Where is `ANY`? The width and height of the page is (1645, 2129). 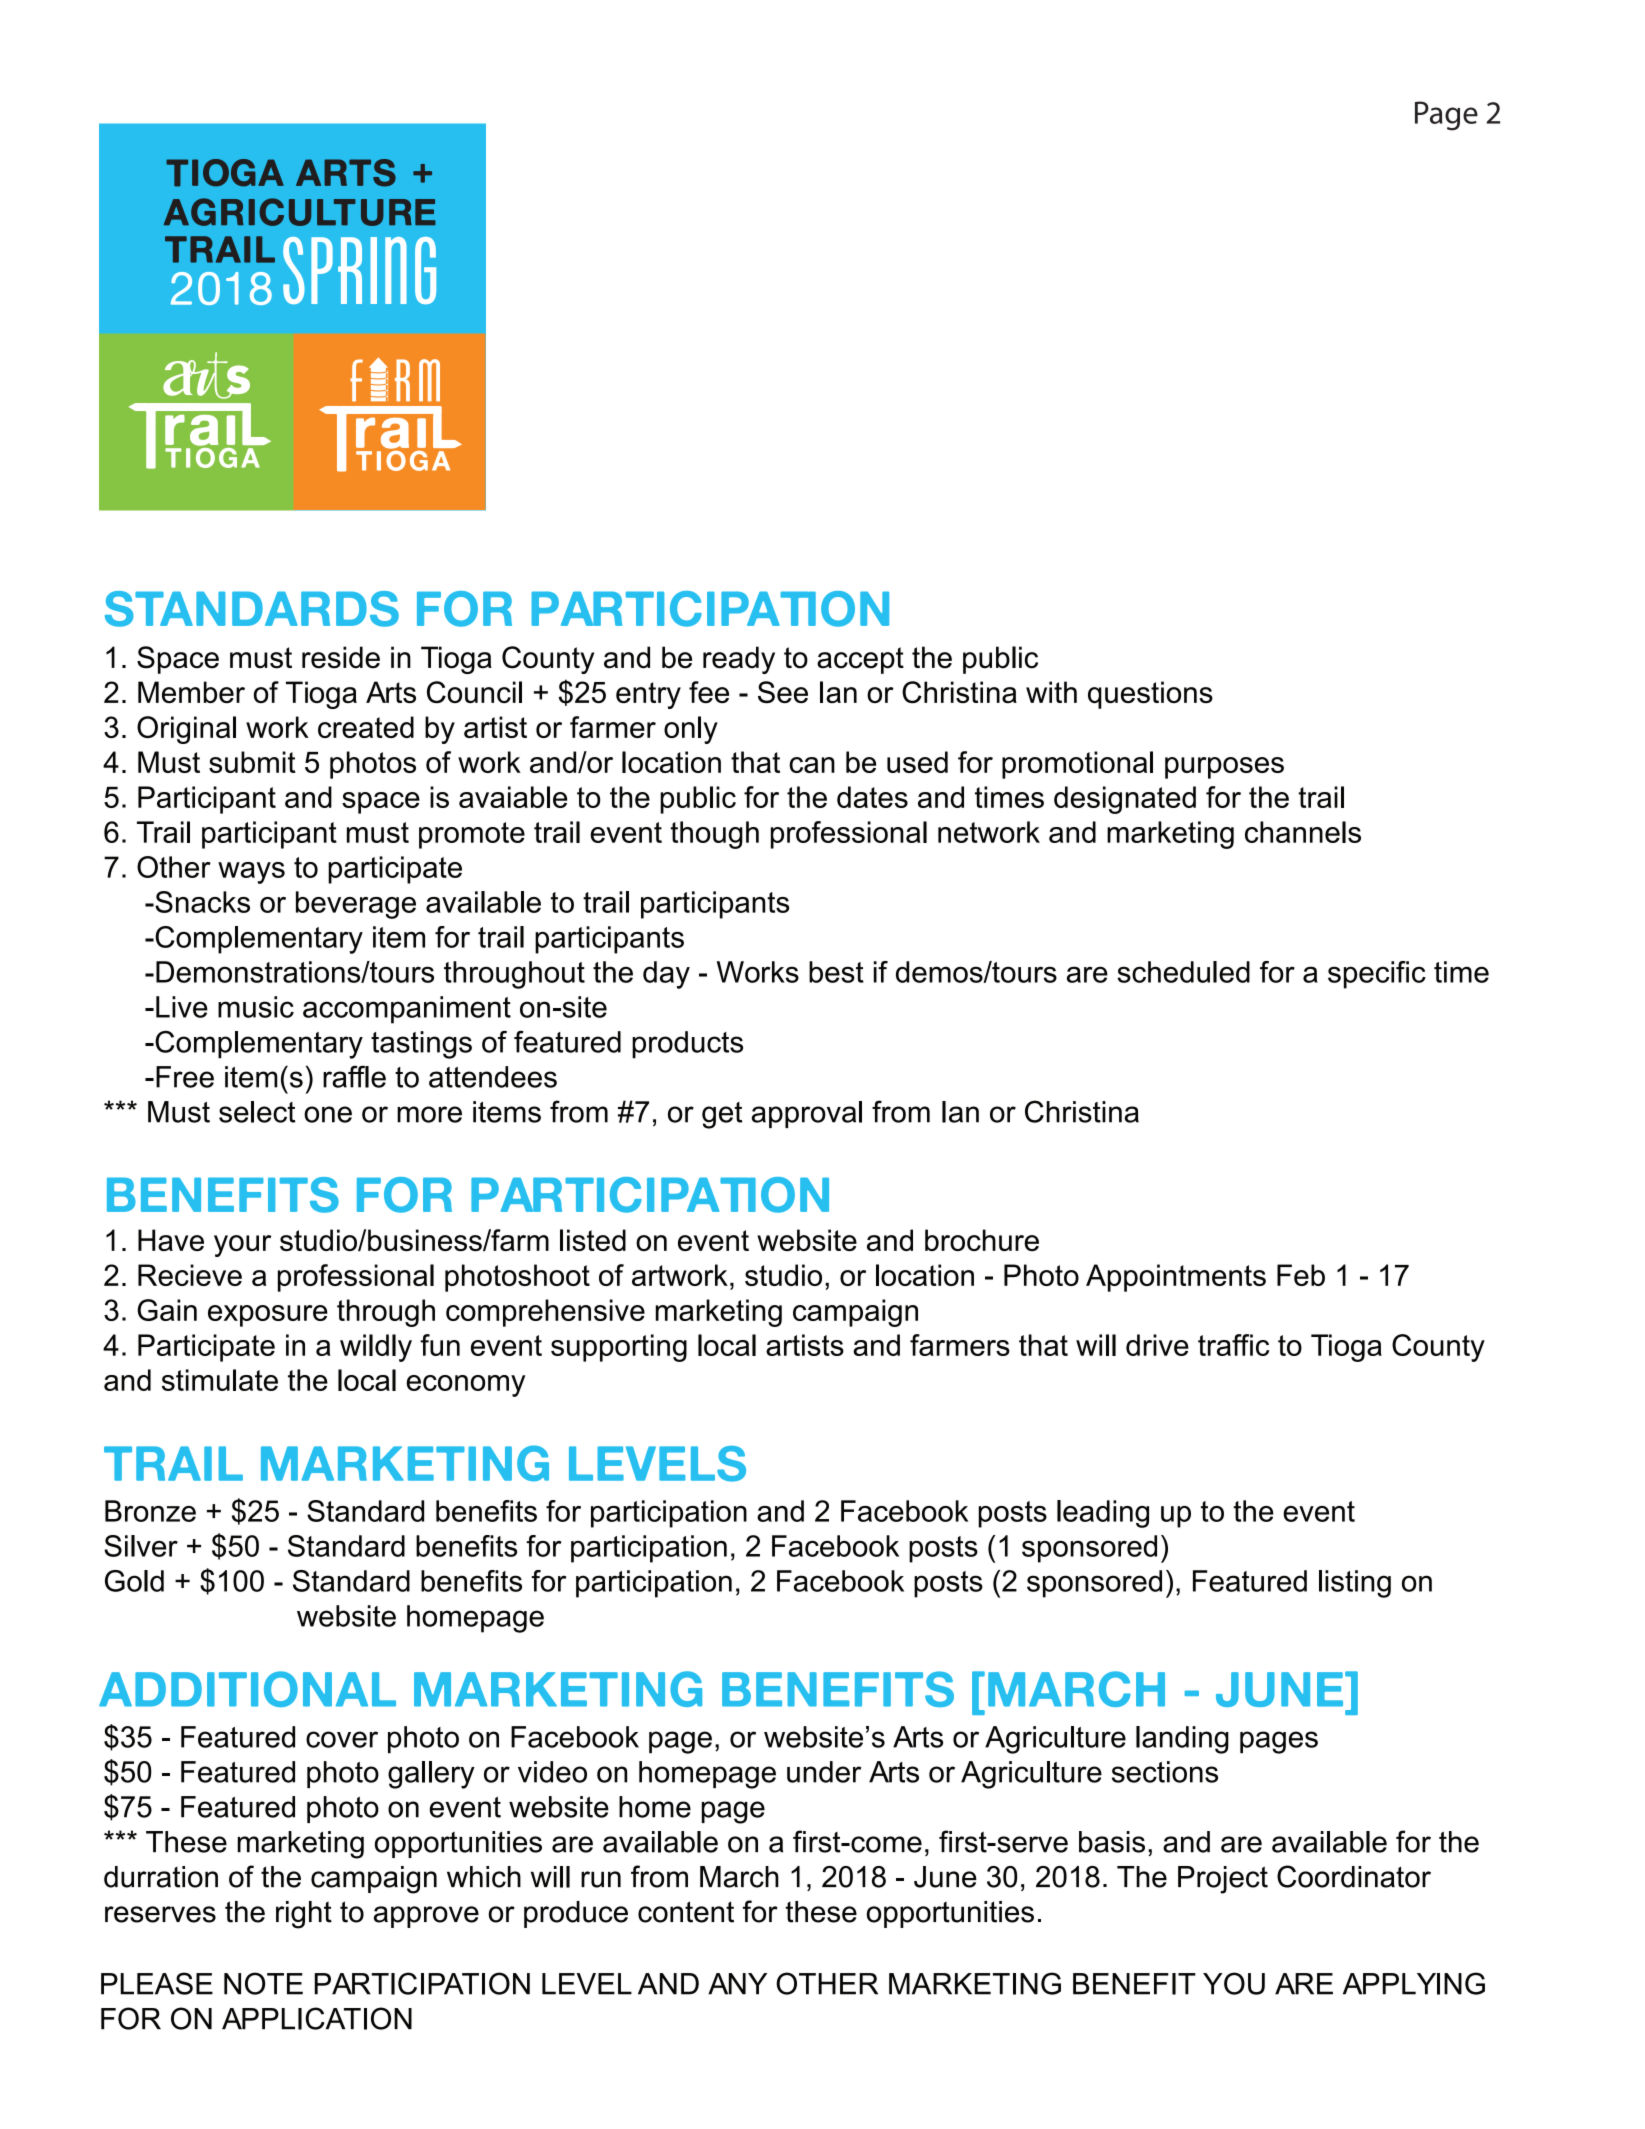 ANY is located at coordinates (737, 1984).
